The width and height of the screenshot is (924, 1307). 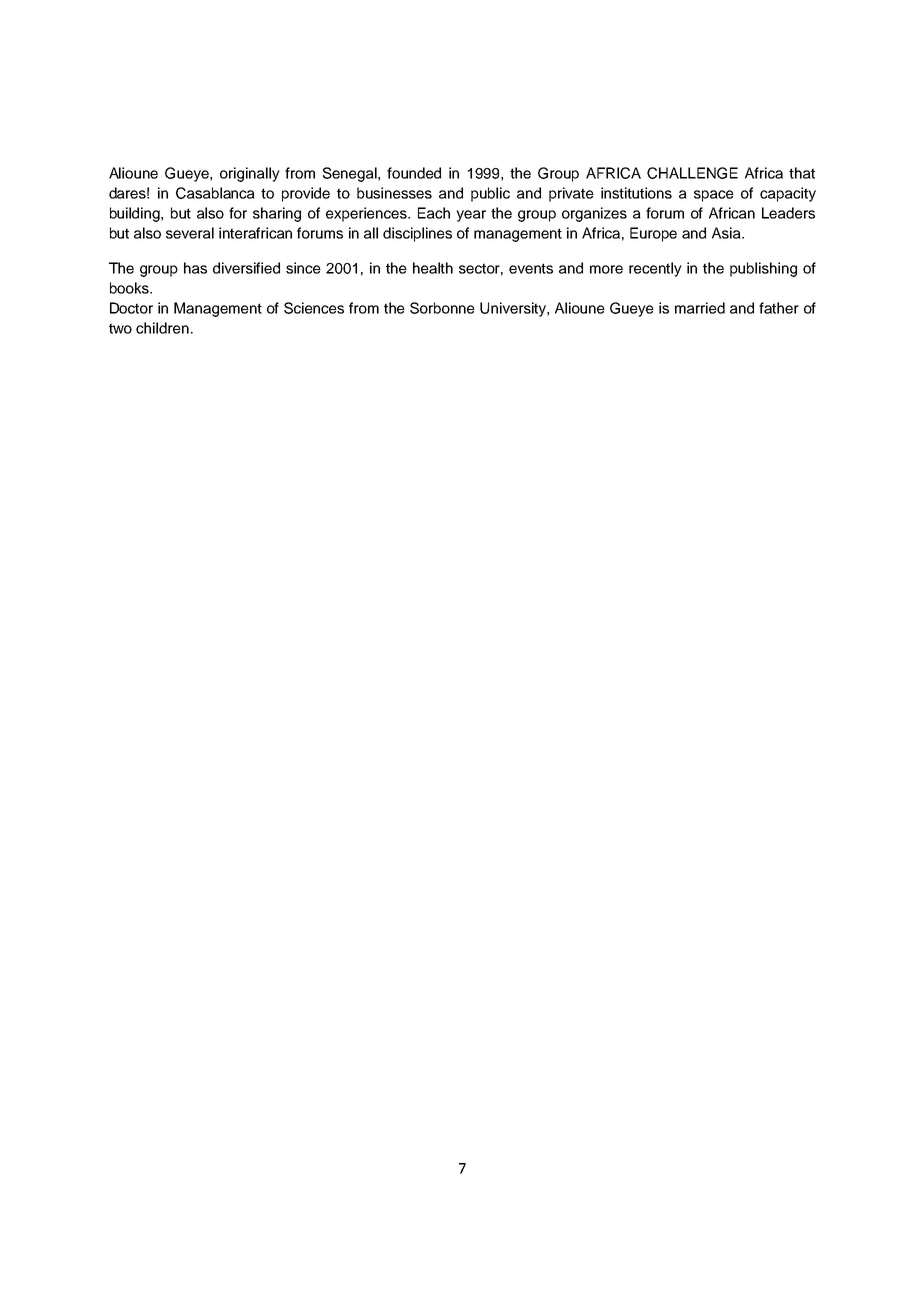 I want to click on children, so click(x=162, y=328).
